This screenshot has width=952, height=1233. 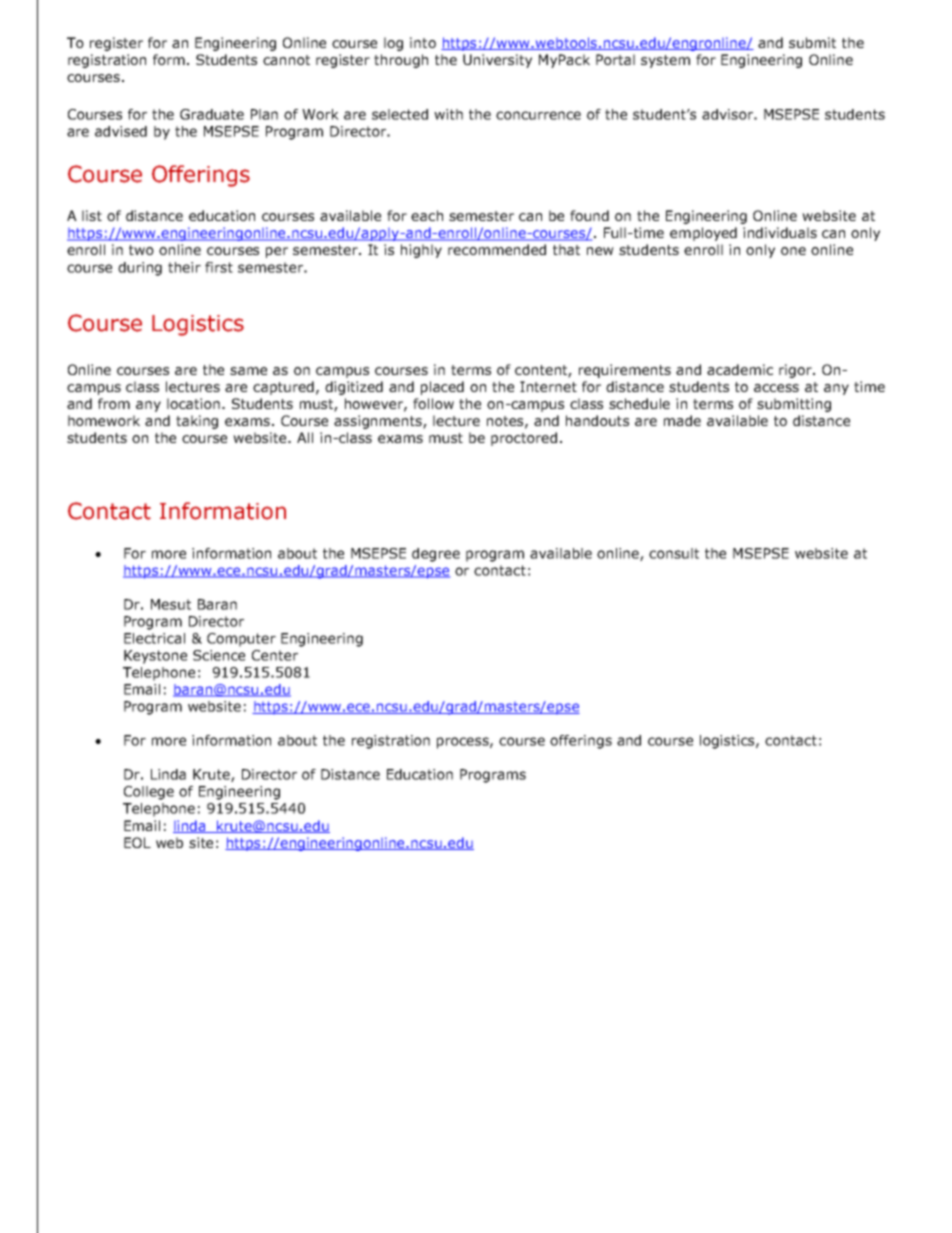 I want to click on system, so click(x=665, y=61).
